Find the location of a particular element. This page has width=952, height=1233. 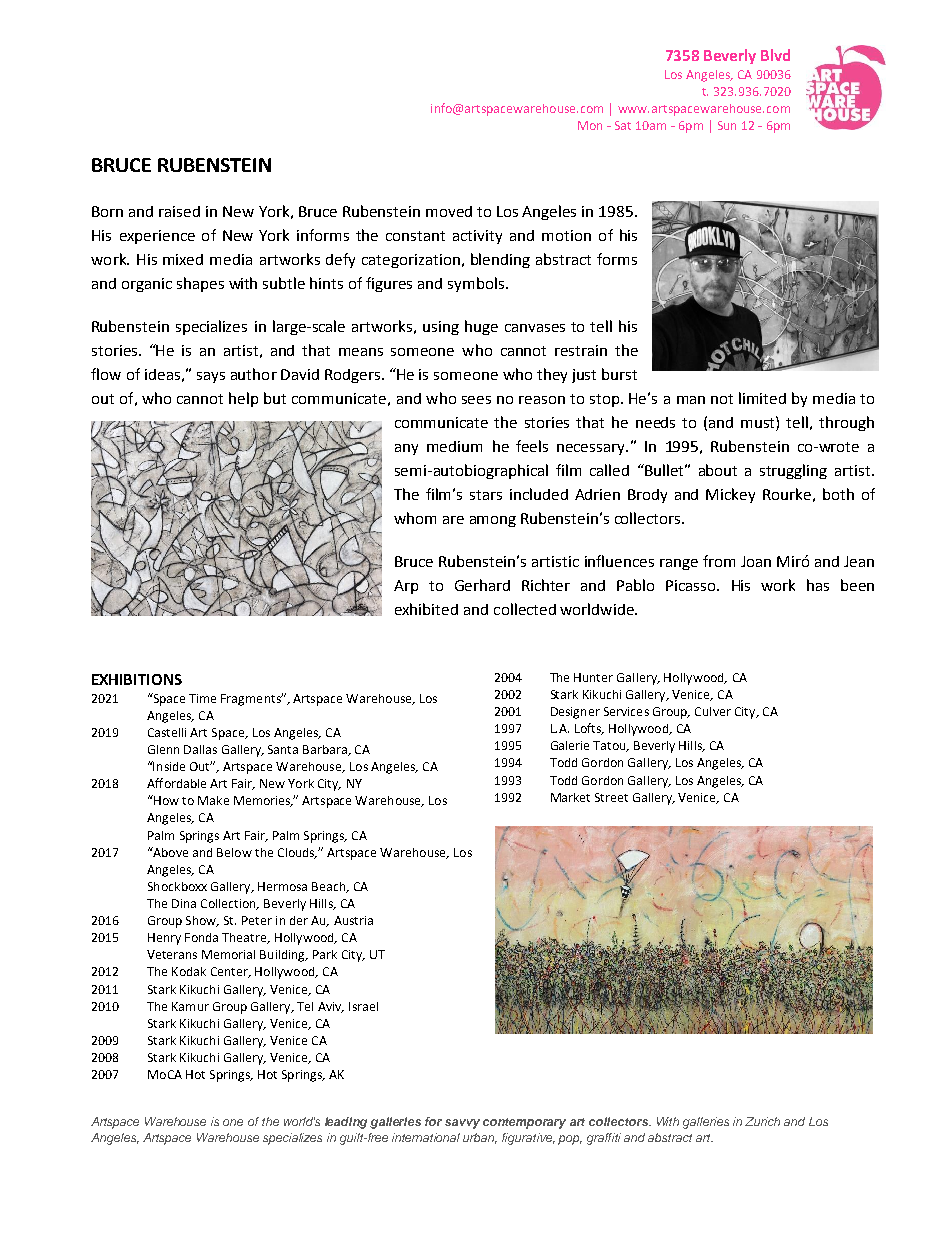

Sat is located at coordinates (623, 125).
